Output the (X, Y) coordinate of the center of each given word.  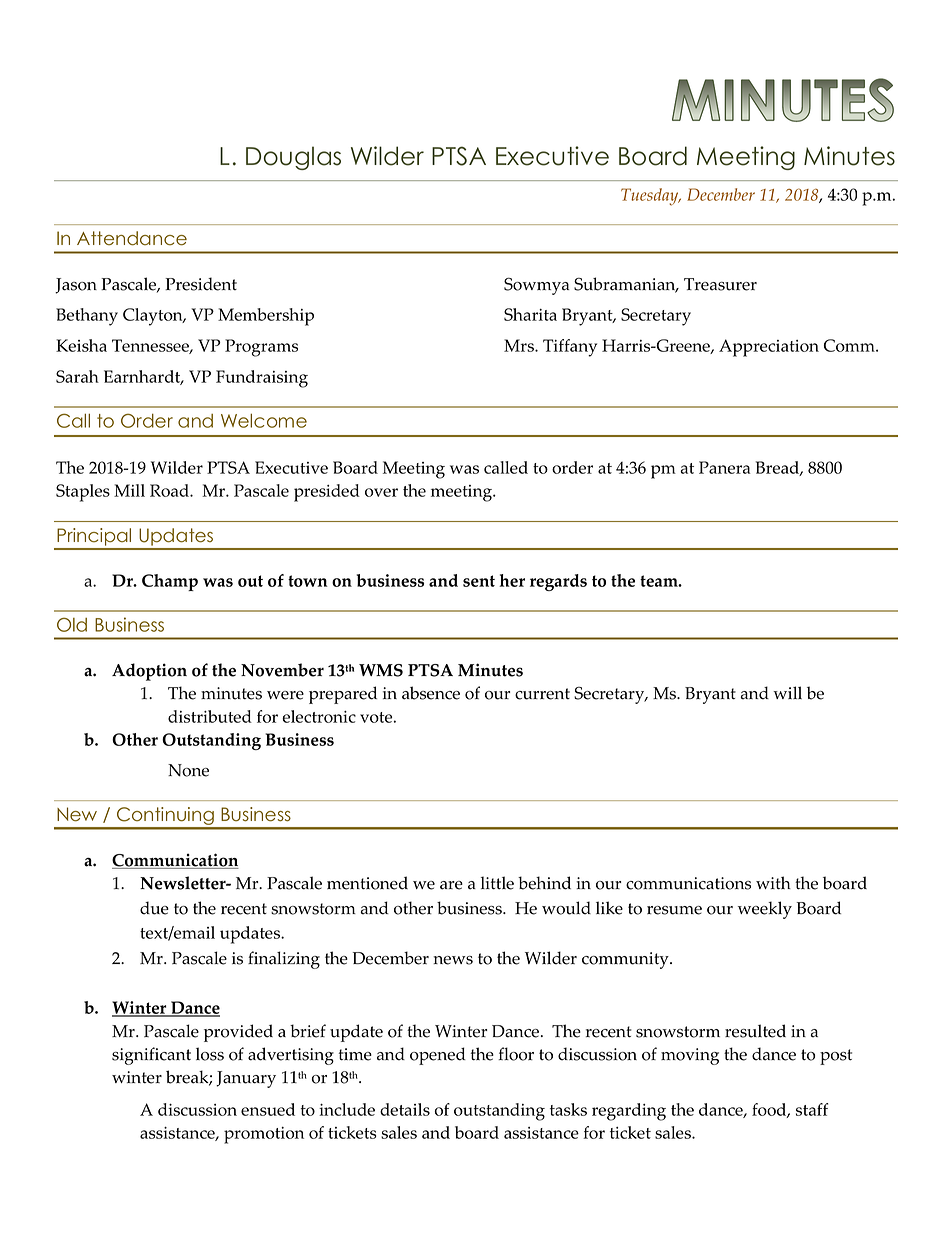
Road (170, 490)
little (497, 883)
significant (151, 1056)
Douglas (293, 158)
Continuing (165, 817)
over (381, 492)
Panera (724, 467)
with (773, 883)
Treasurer (720, 284)
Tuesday (651, 197)
